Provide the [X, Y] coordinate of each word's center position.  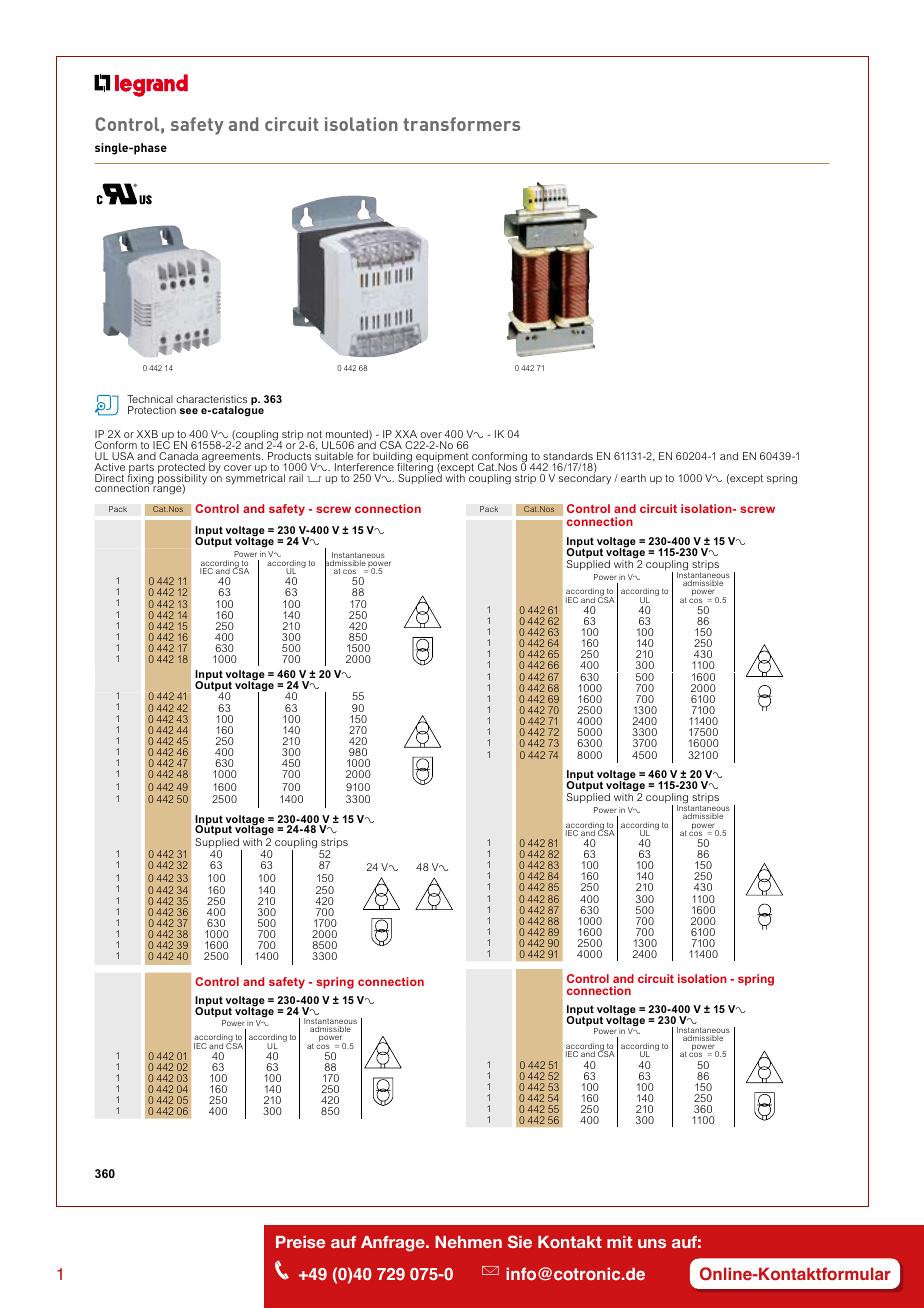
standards [568, 456]
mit [619, 1242]
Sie [519, 1241]
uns [652, 1243]
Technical [150, 399]
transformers [461, 124]
